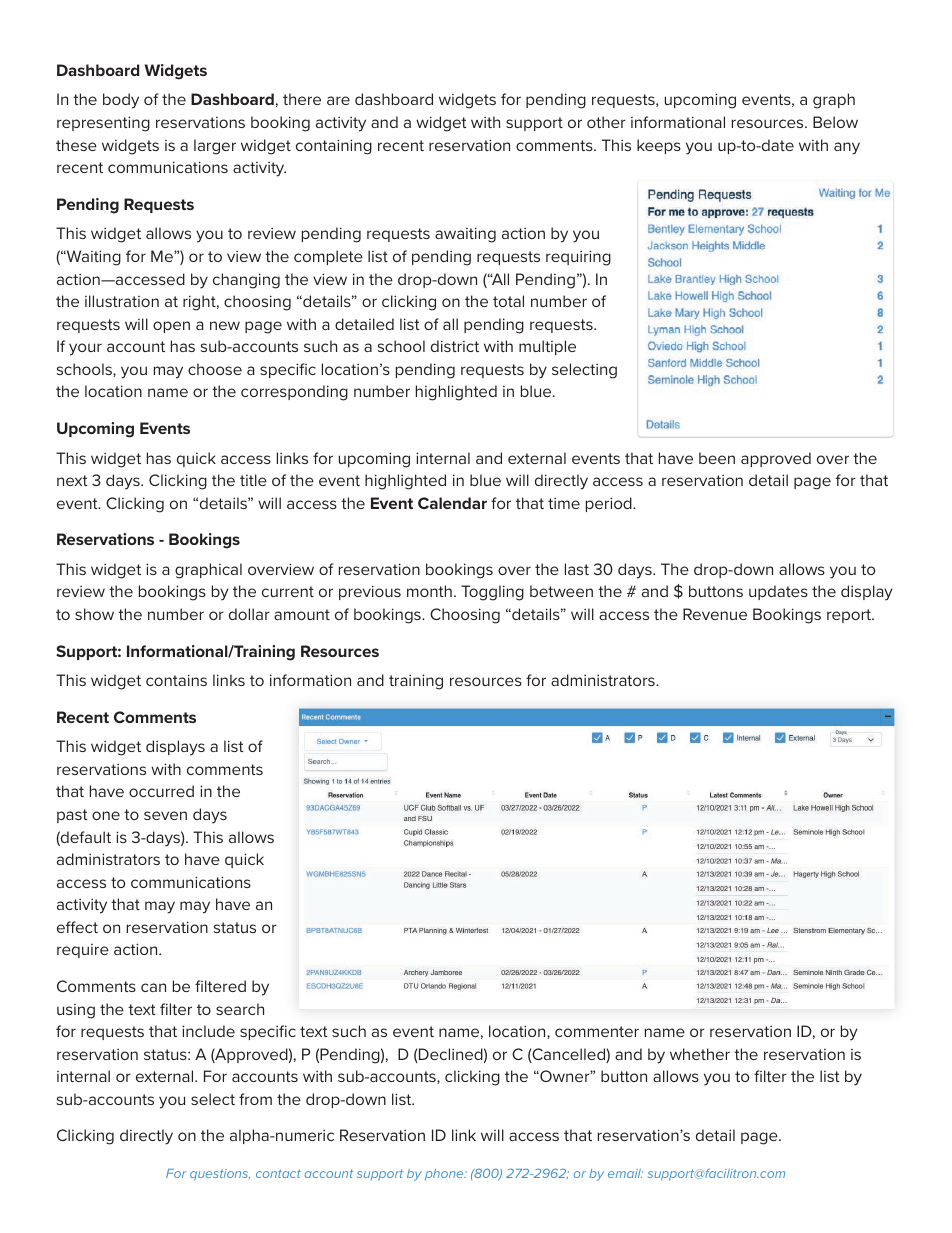 The image size is (952, 1233). I want to click on Toggling, so click(492, 593).
